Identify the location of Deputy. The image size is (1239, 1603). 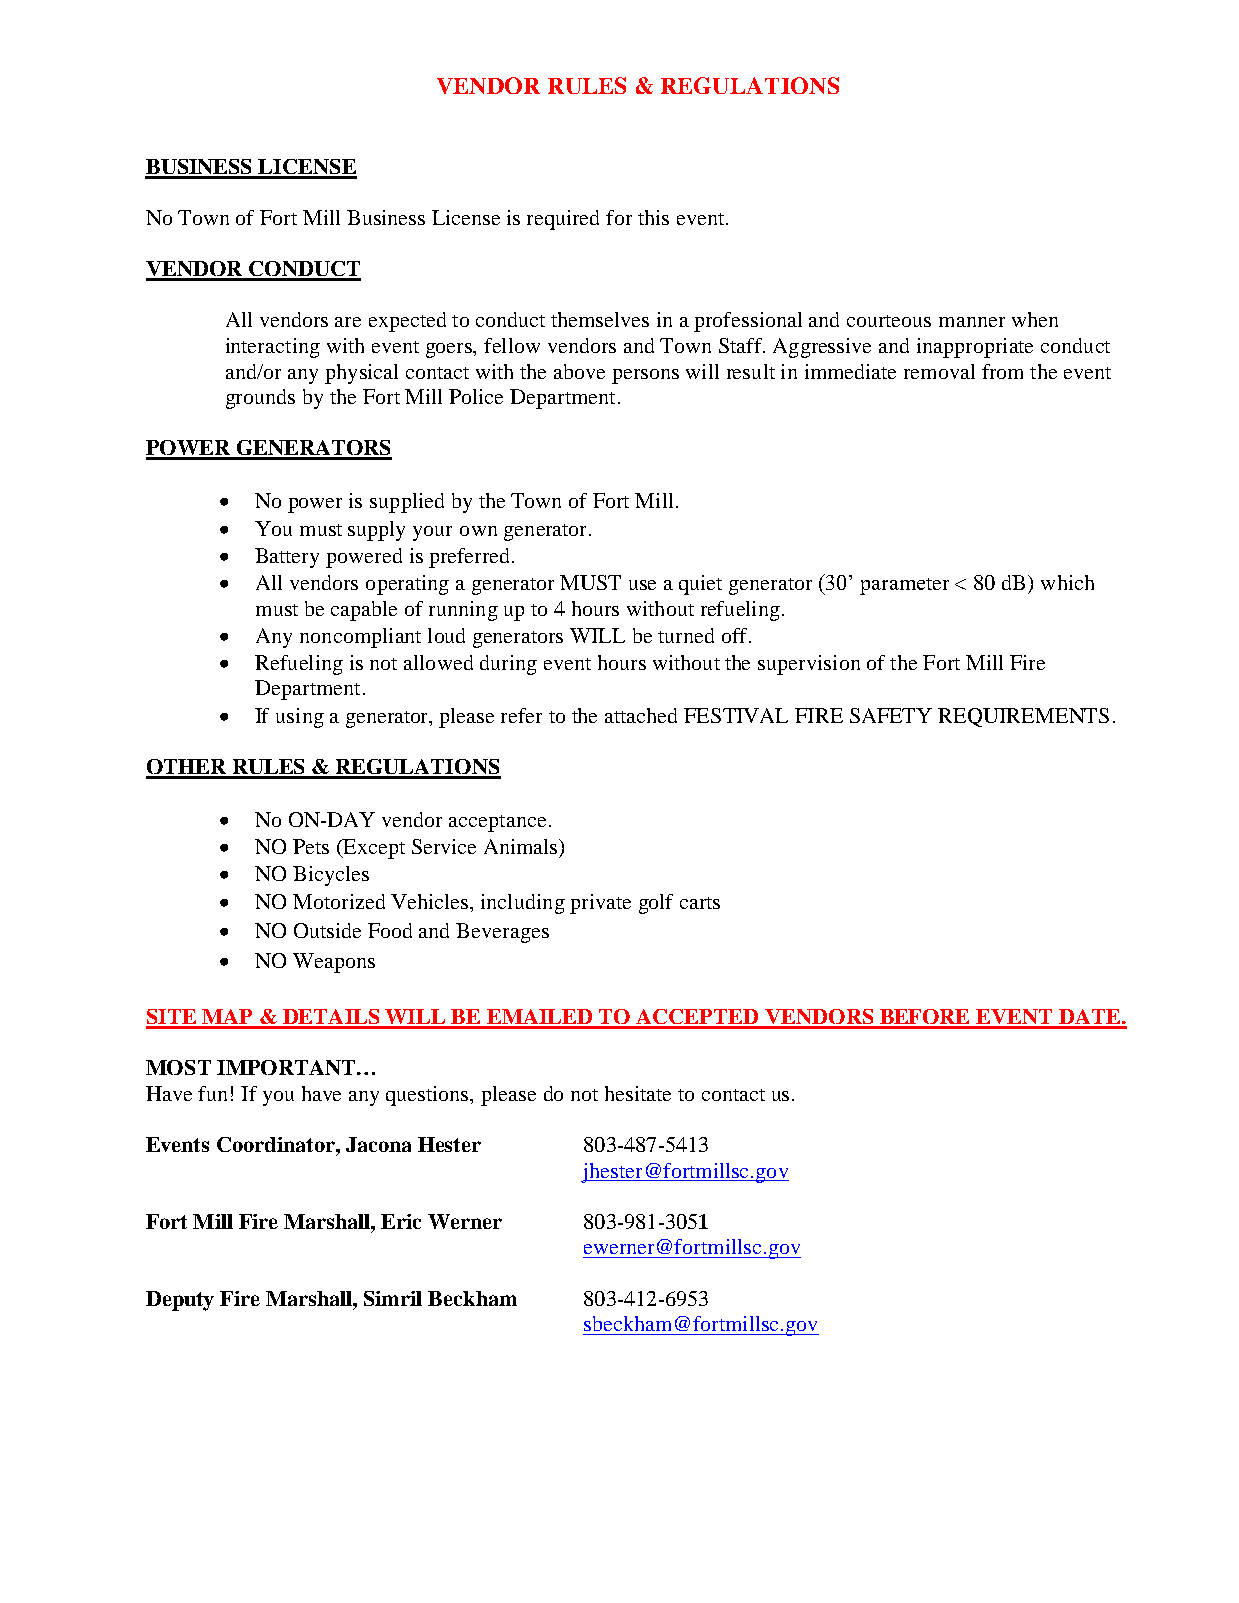
(180, 1301).
